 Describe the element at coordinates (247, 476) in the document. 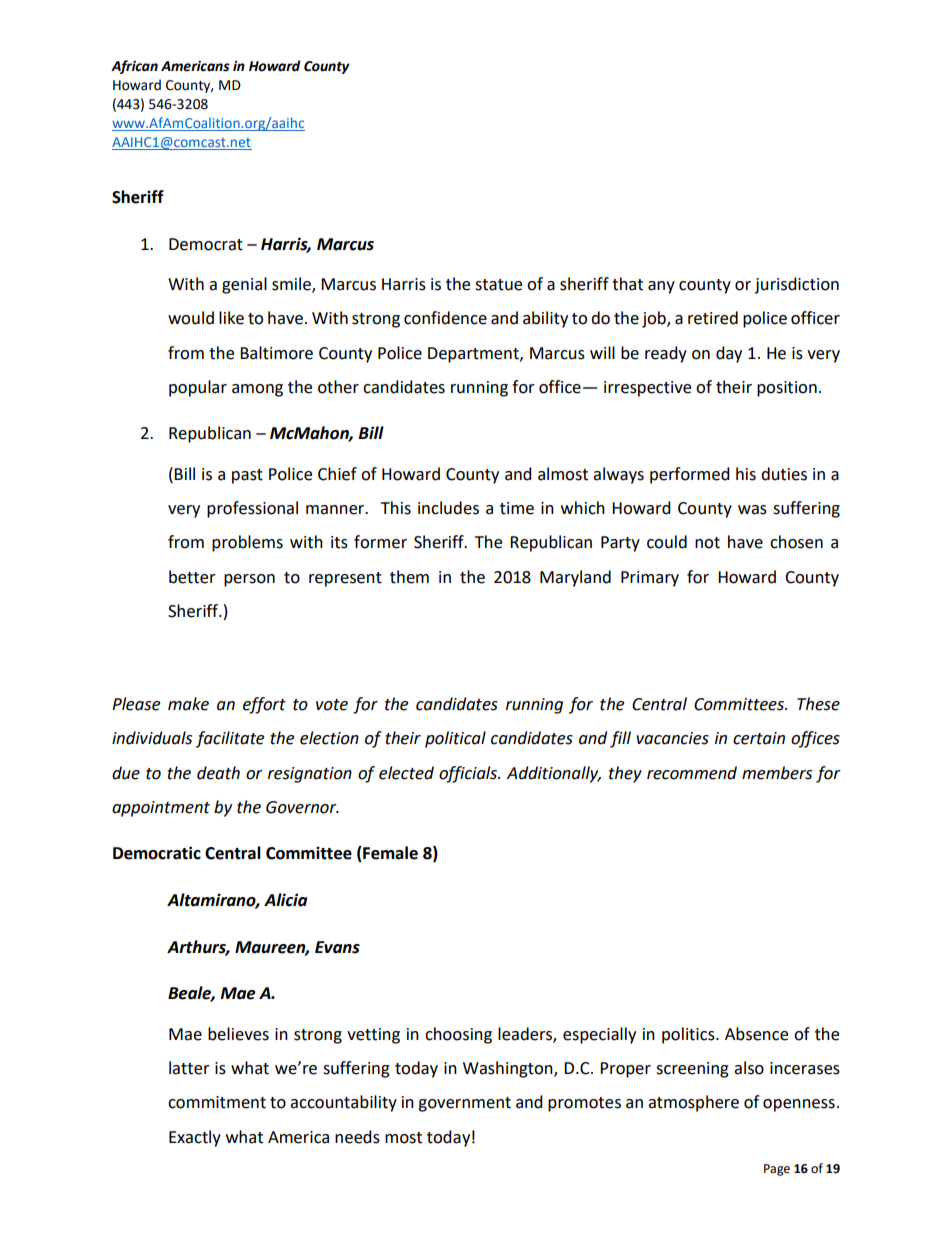

I see `past` at that location.
